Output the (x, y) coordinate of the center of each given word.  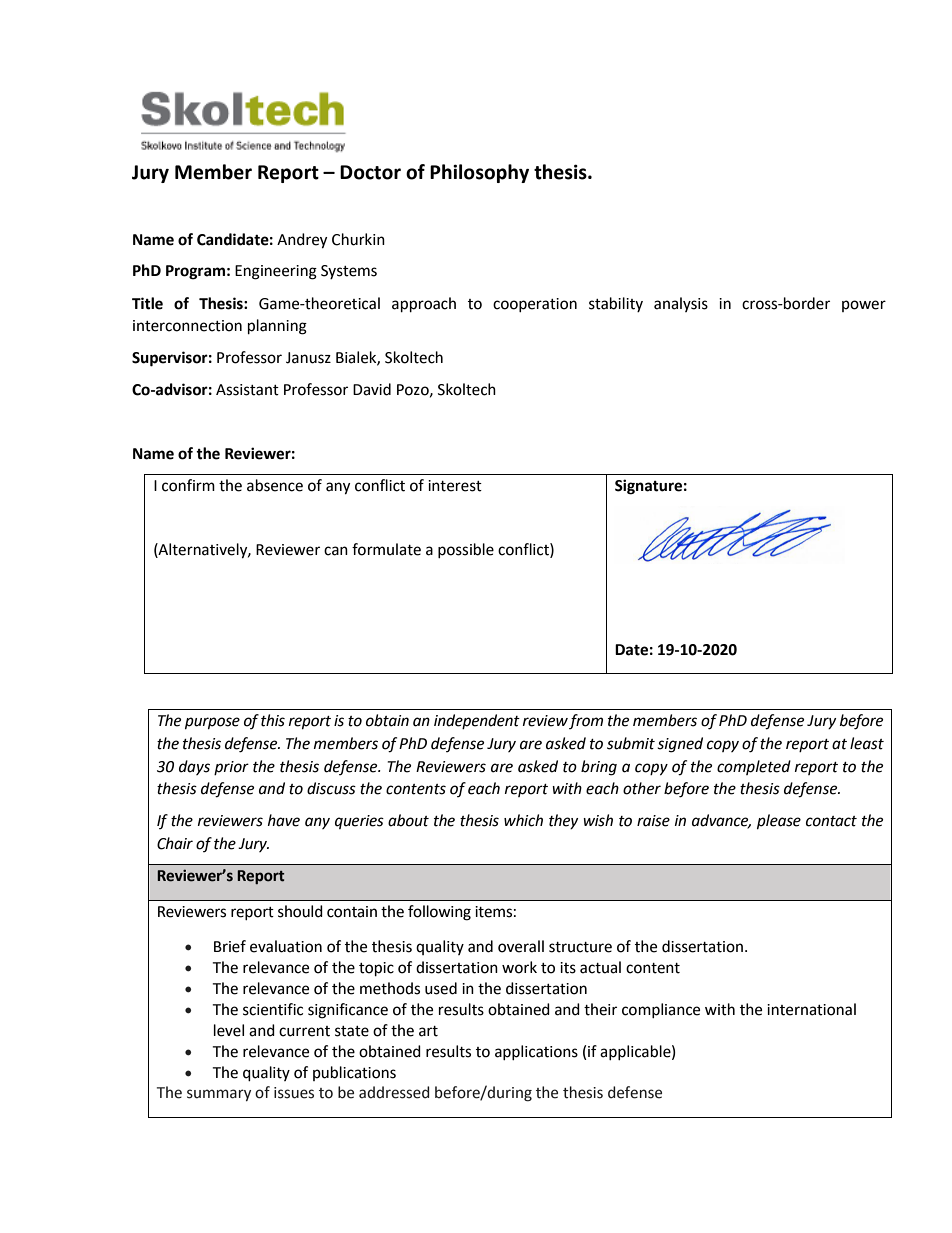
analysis (681, 304)
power (864, 306)
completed (754, 767)
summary (219, 1095)
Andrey (302, 241)
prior (231, 768)
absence (275, 485)
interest (455, 486)
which (523, 820)
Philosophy (479, 173)
